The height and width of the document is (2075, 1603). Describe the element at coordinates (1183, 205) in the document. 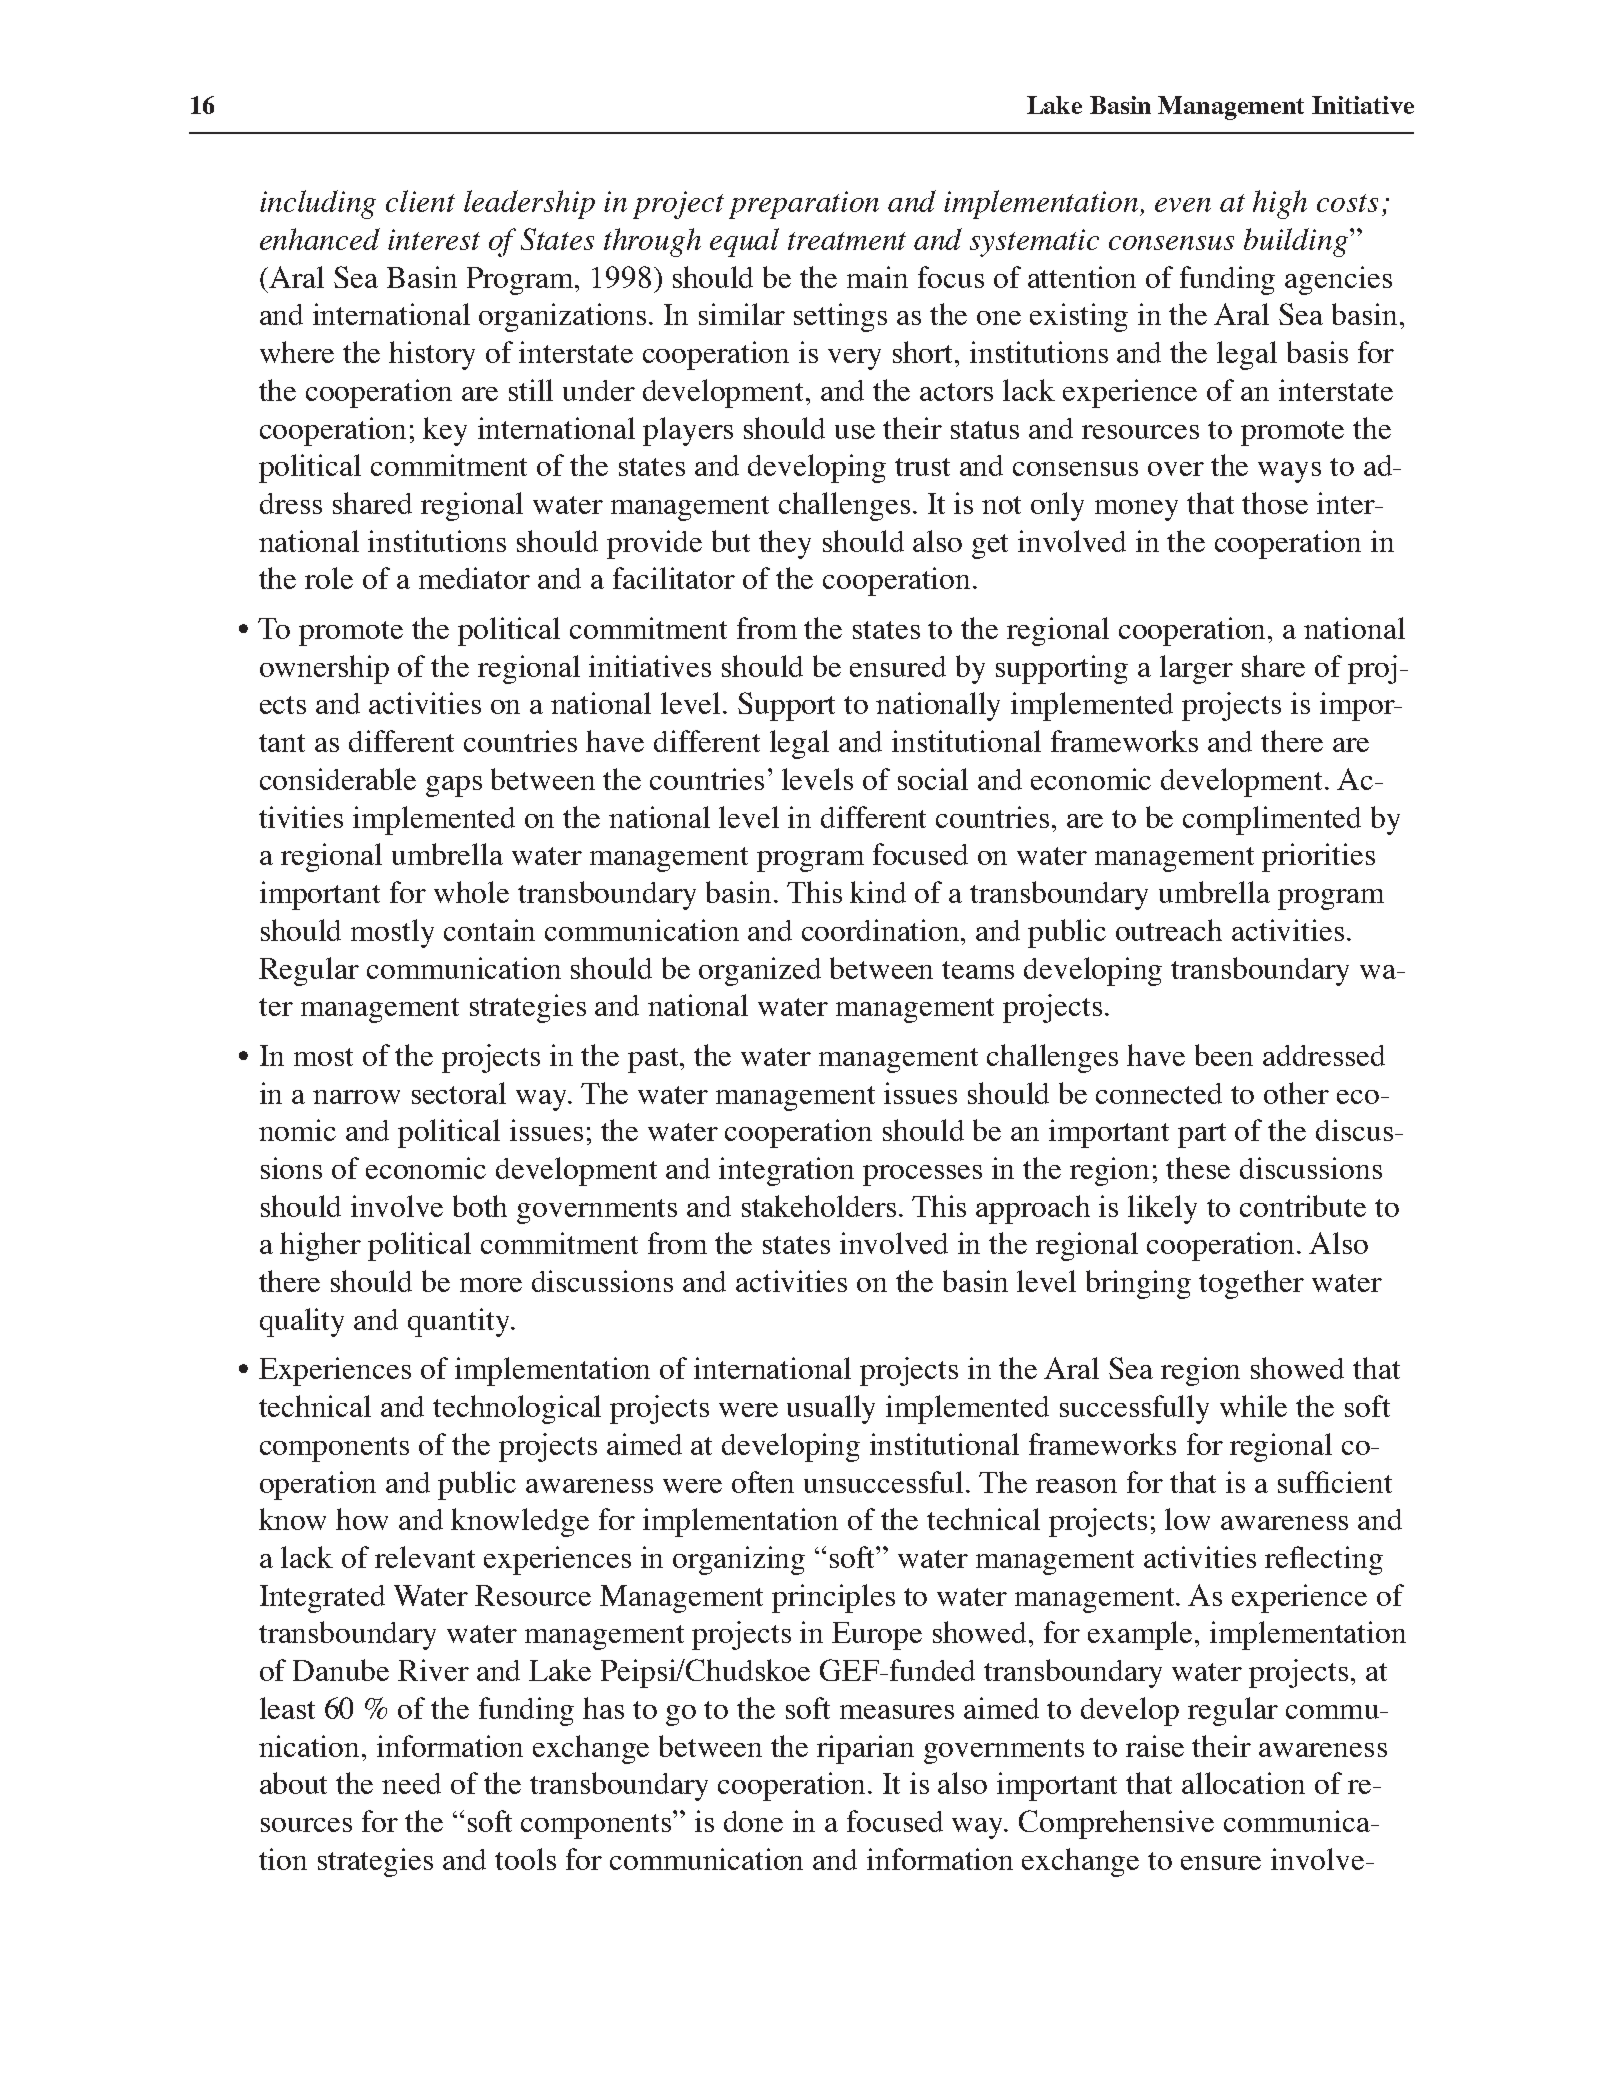

I see `even` at that location.
